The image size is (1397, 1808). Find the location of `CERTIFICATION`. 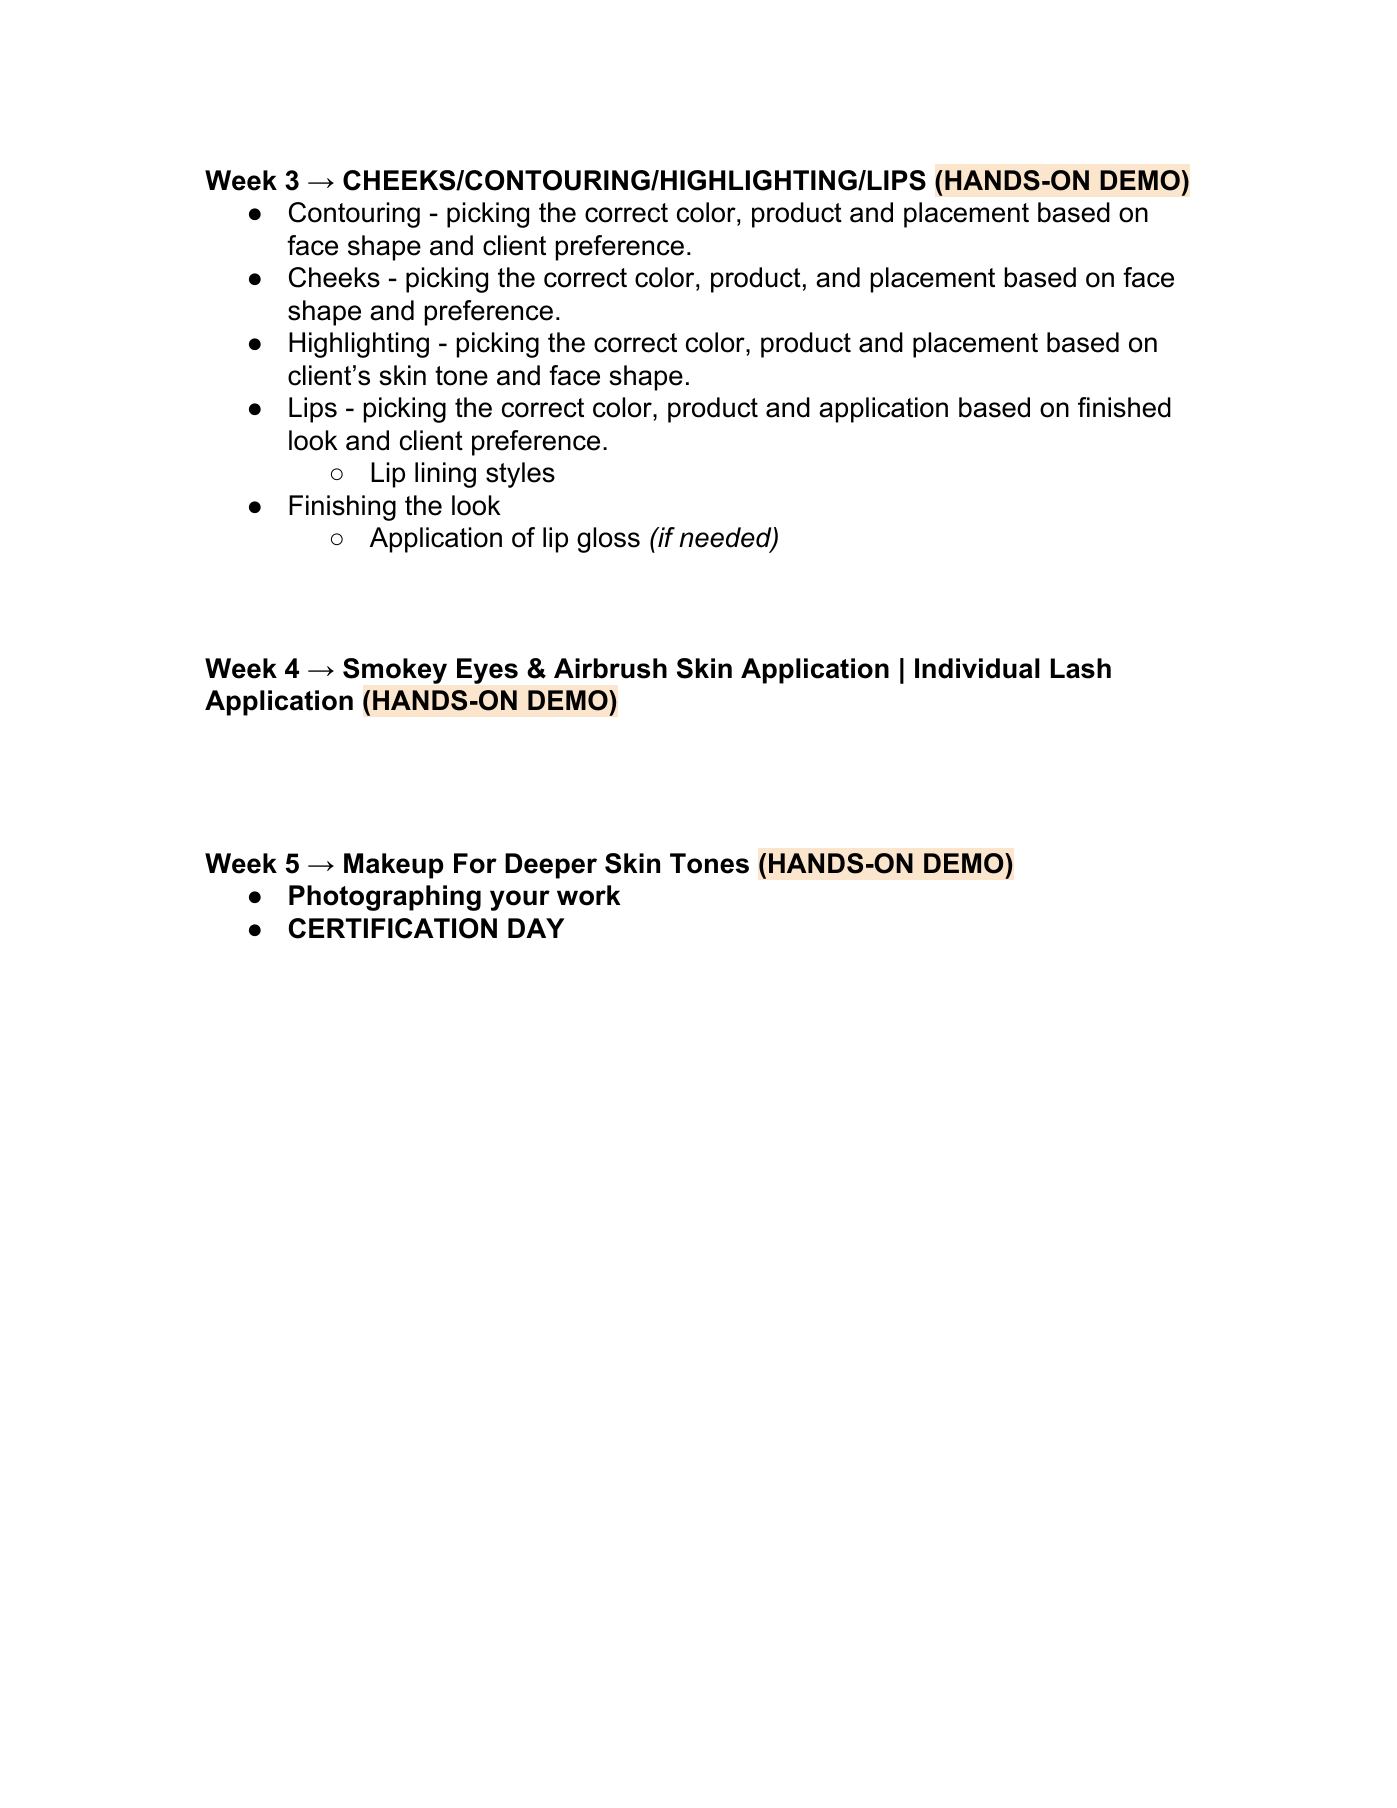

CERTIFICATION is located at coordinates (393, 928).
